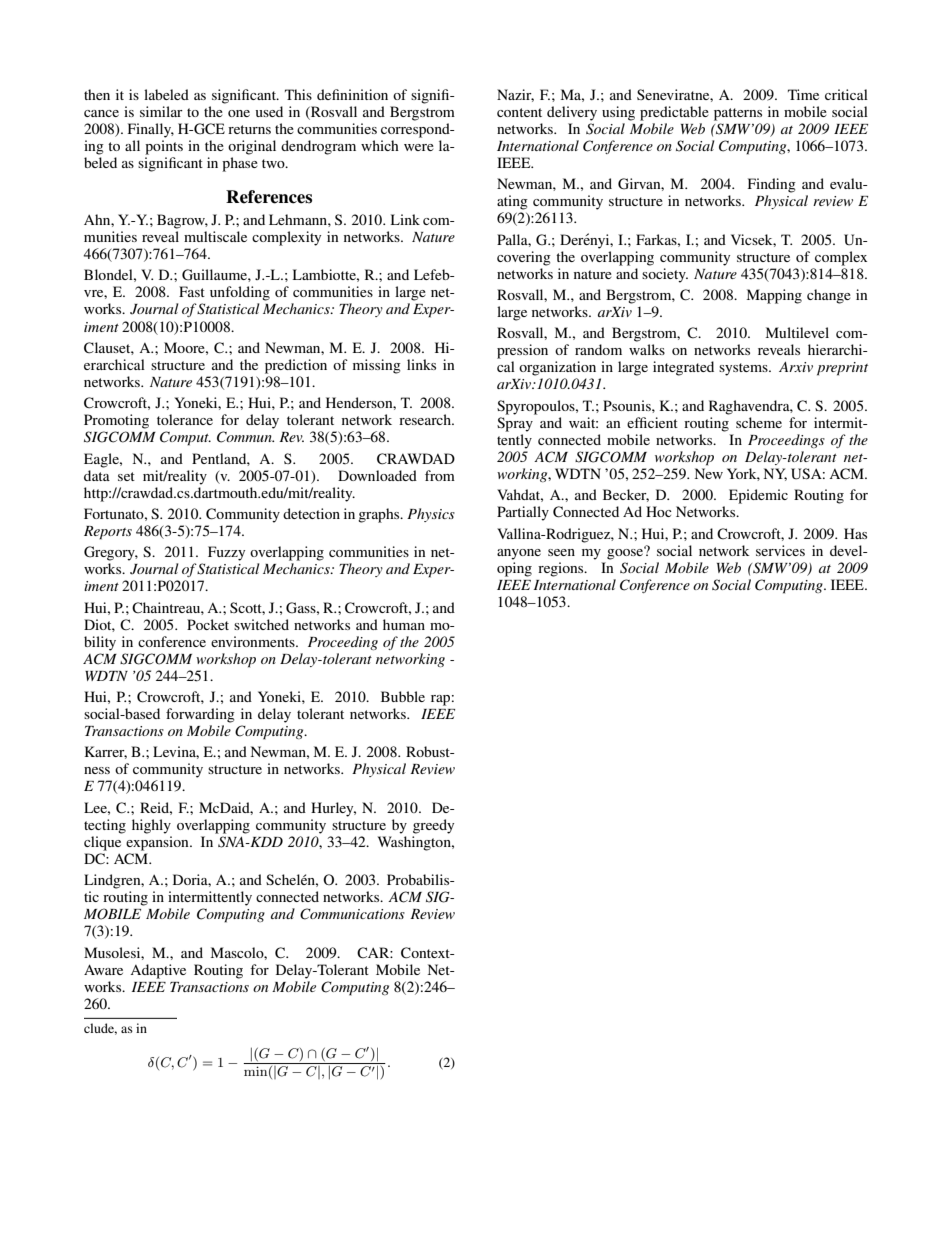 This screenshot has width=952, height=1233. Describe the element at coordinates (758, 496) in the screenshot. I see `Epidemic` at that location.
